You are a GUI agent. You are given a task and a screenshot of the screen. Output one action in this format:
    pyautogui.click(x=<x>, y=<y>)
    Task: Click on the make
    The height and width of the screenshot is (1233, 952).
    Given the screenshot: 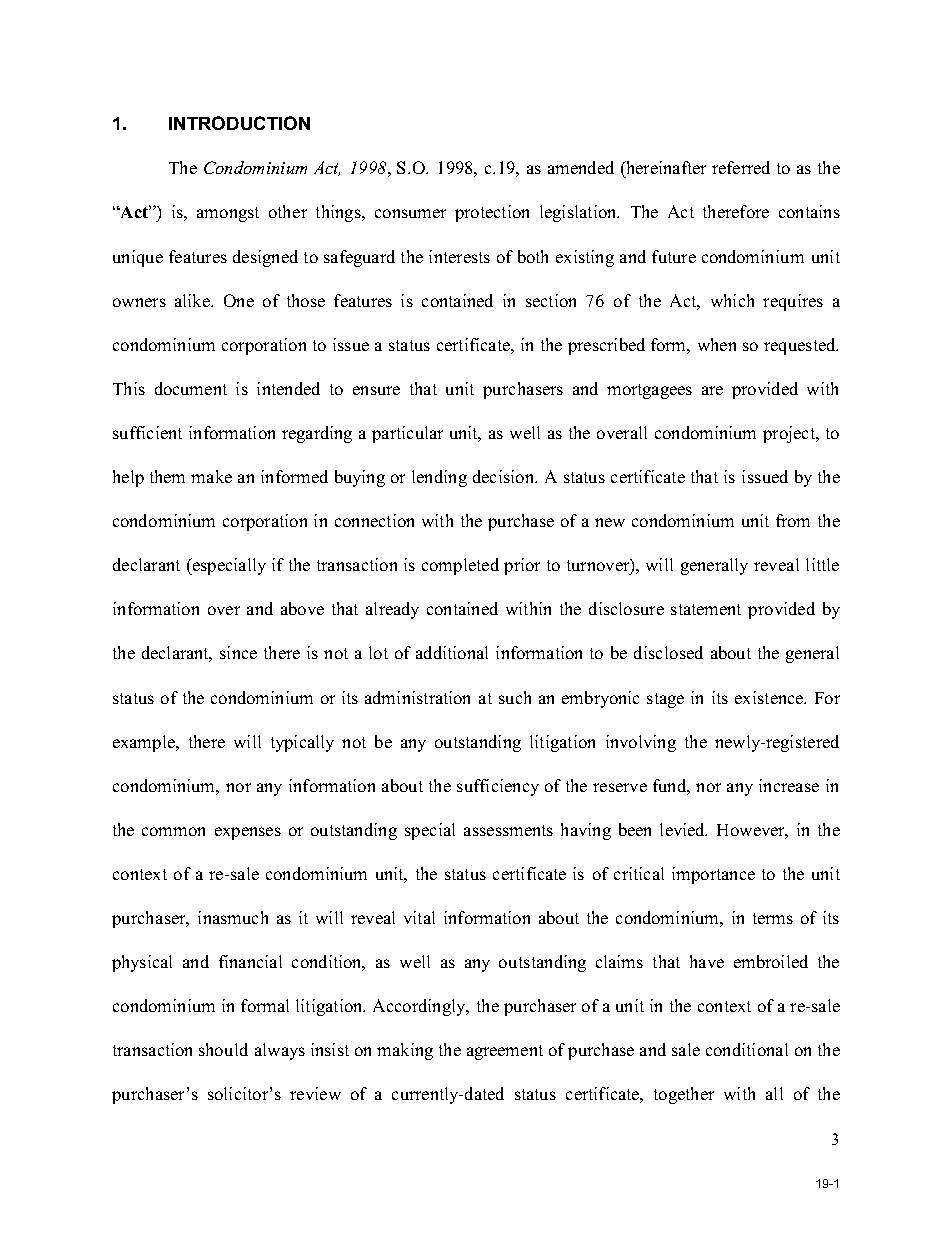 What is the action you would take?
    pyautogui.click(x=211, y=476)
